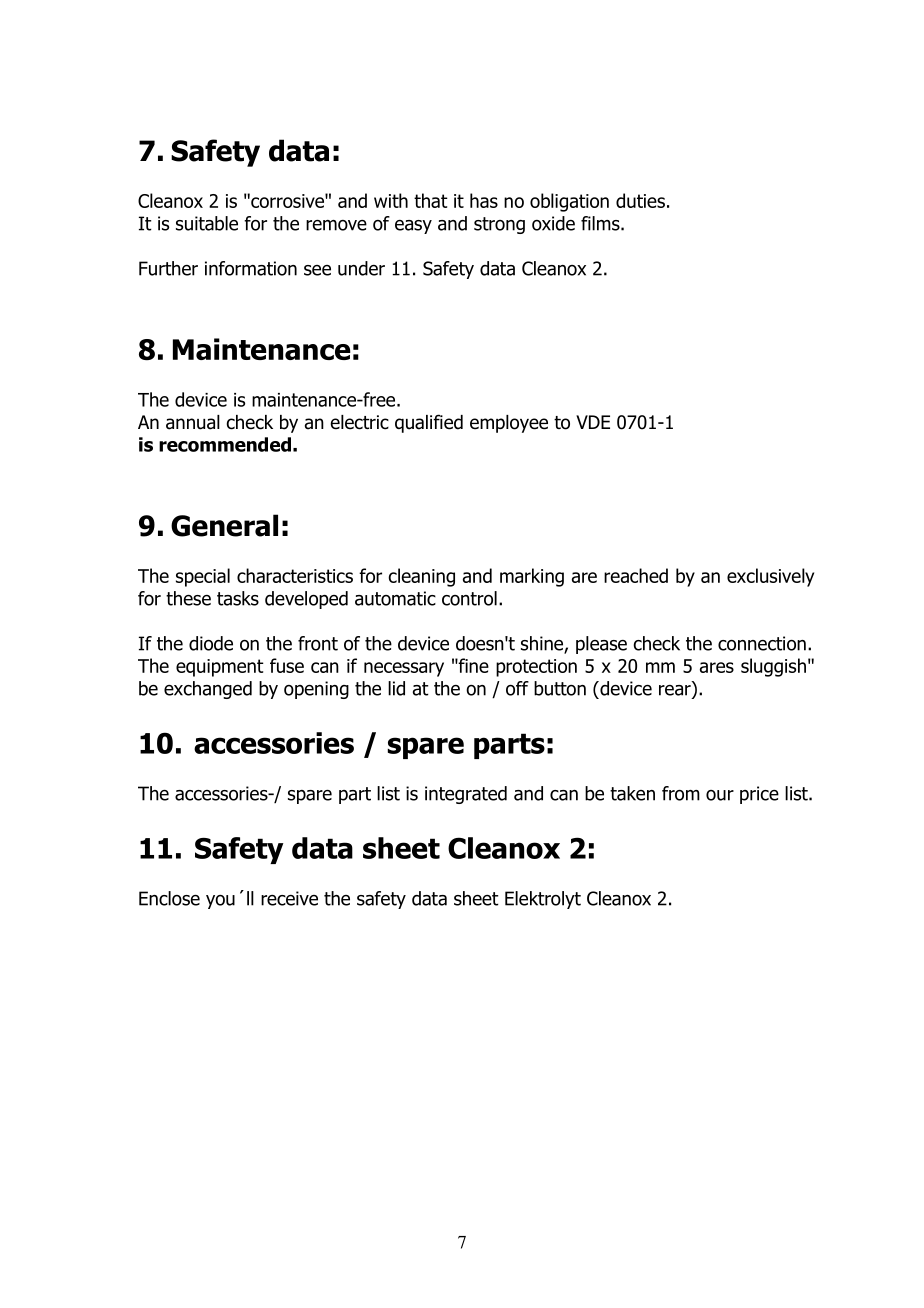  Describe the element at coordinates (207, 223) in the image. I see `suitable` at that location.
